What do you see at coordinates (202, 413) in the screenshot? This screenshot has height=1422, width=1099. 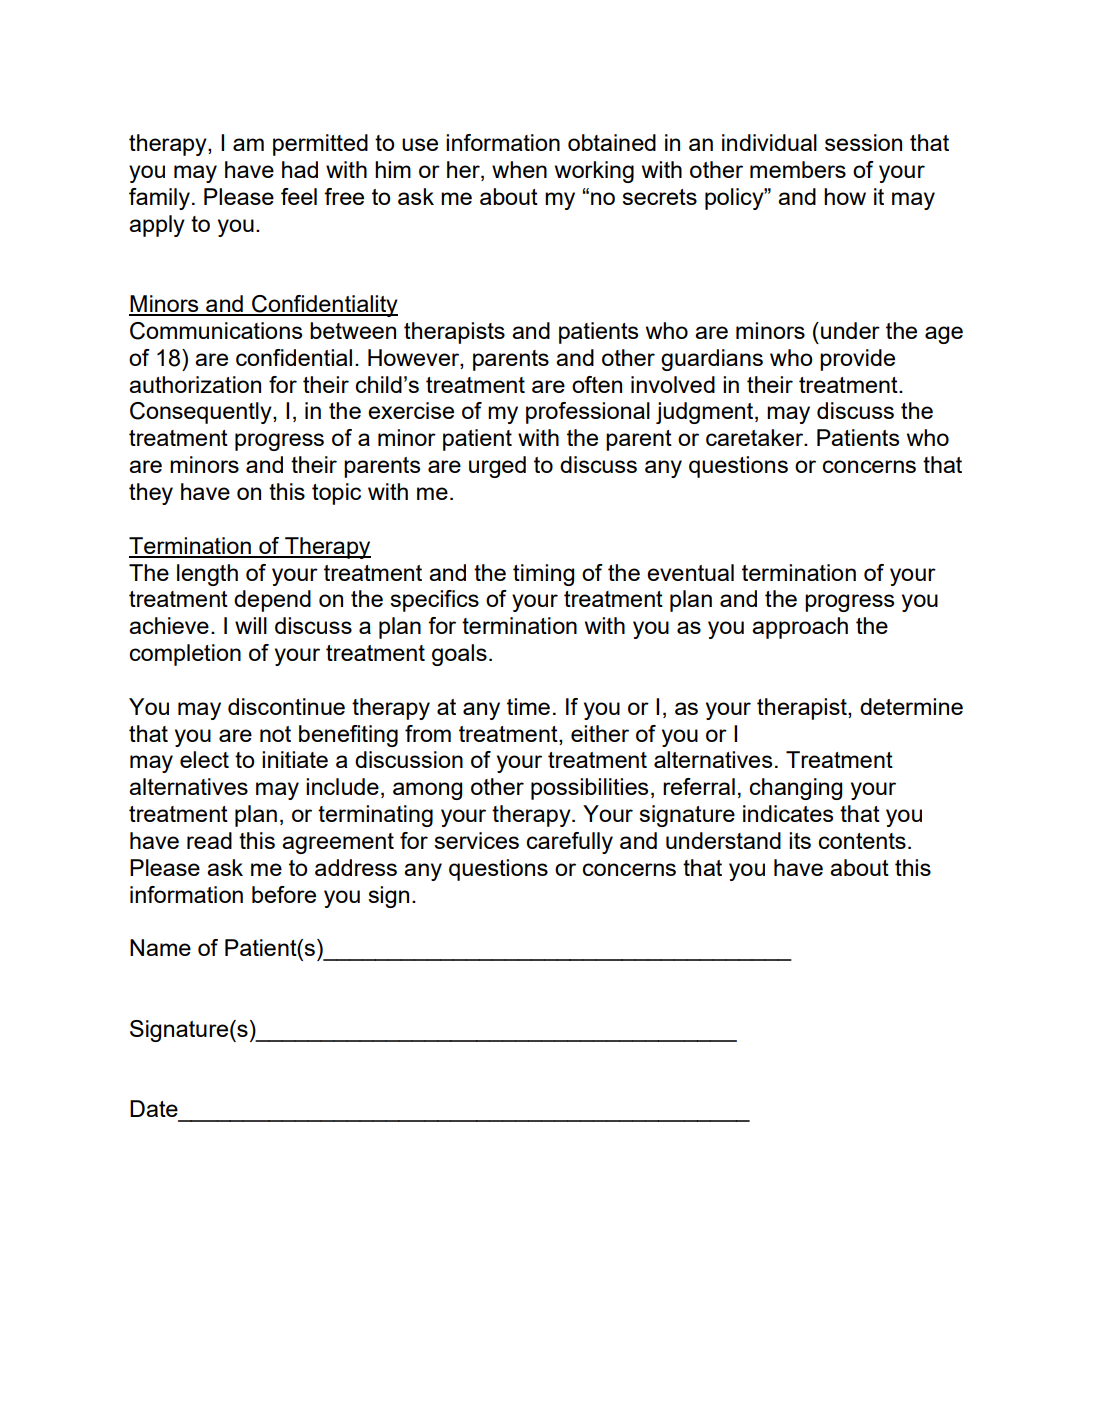 I see `Consequently` at bounding box center [202, 413].
